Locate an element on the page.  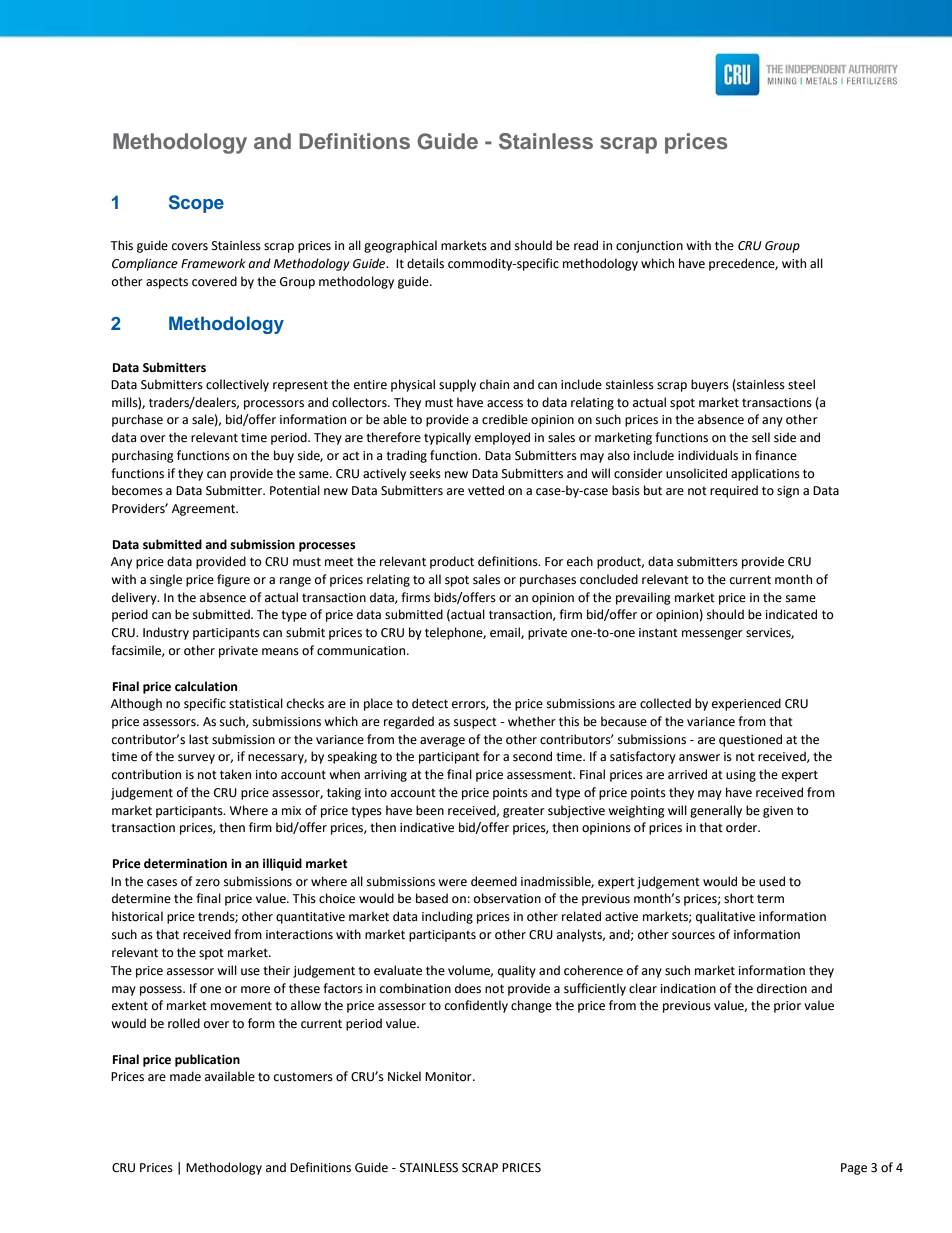
Framework is located at coordinates (213, 263).
